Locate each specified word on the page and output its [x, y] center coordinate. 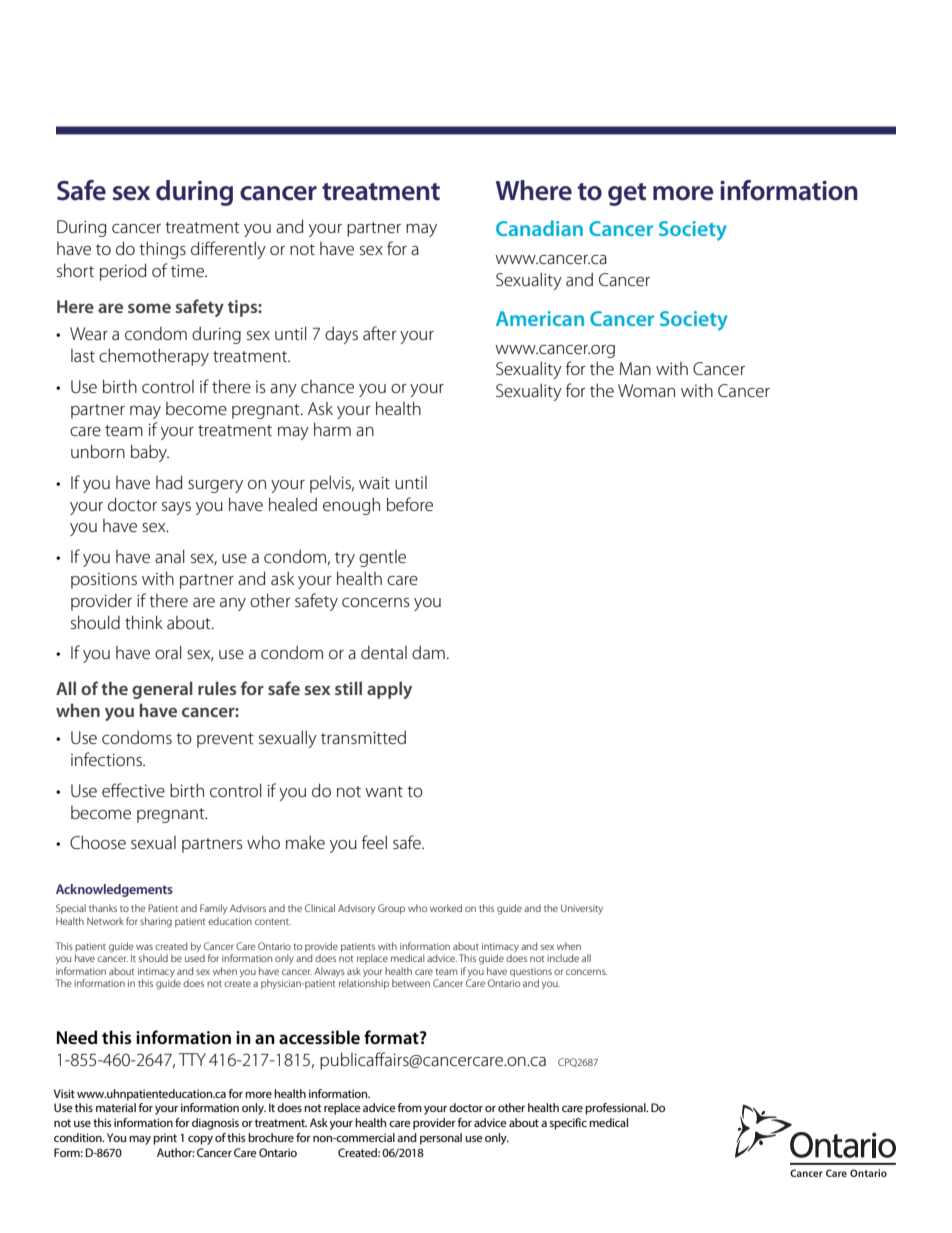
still [348, 688]
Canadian [539, 228]
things [162, 250]
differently [228, 250]
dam [428, 652]
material [116, 1107]
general [162, 690]
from [409, 1107]
